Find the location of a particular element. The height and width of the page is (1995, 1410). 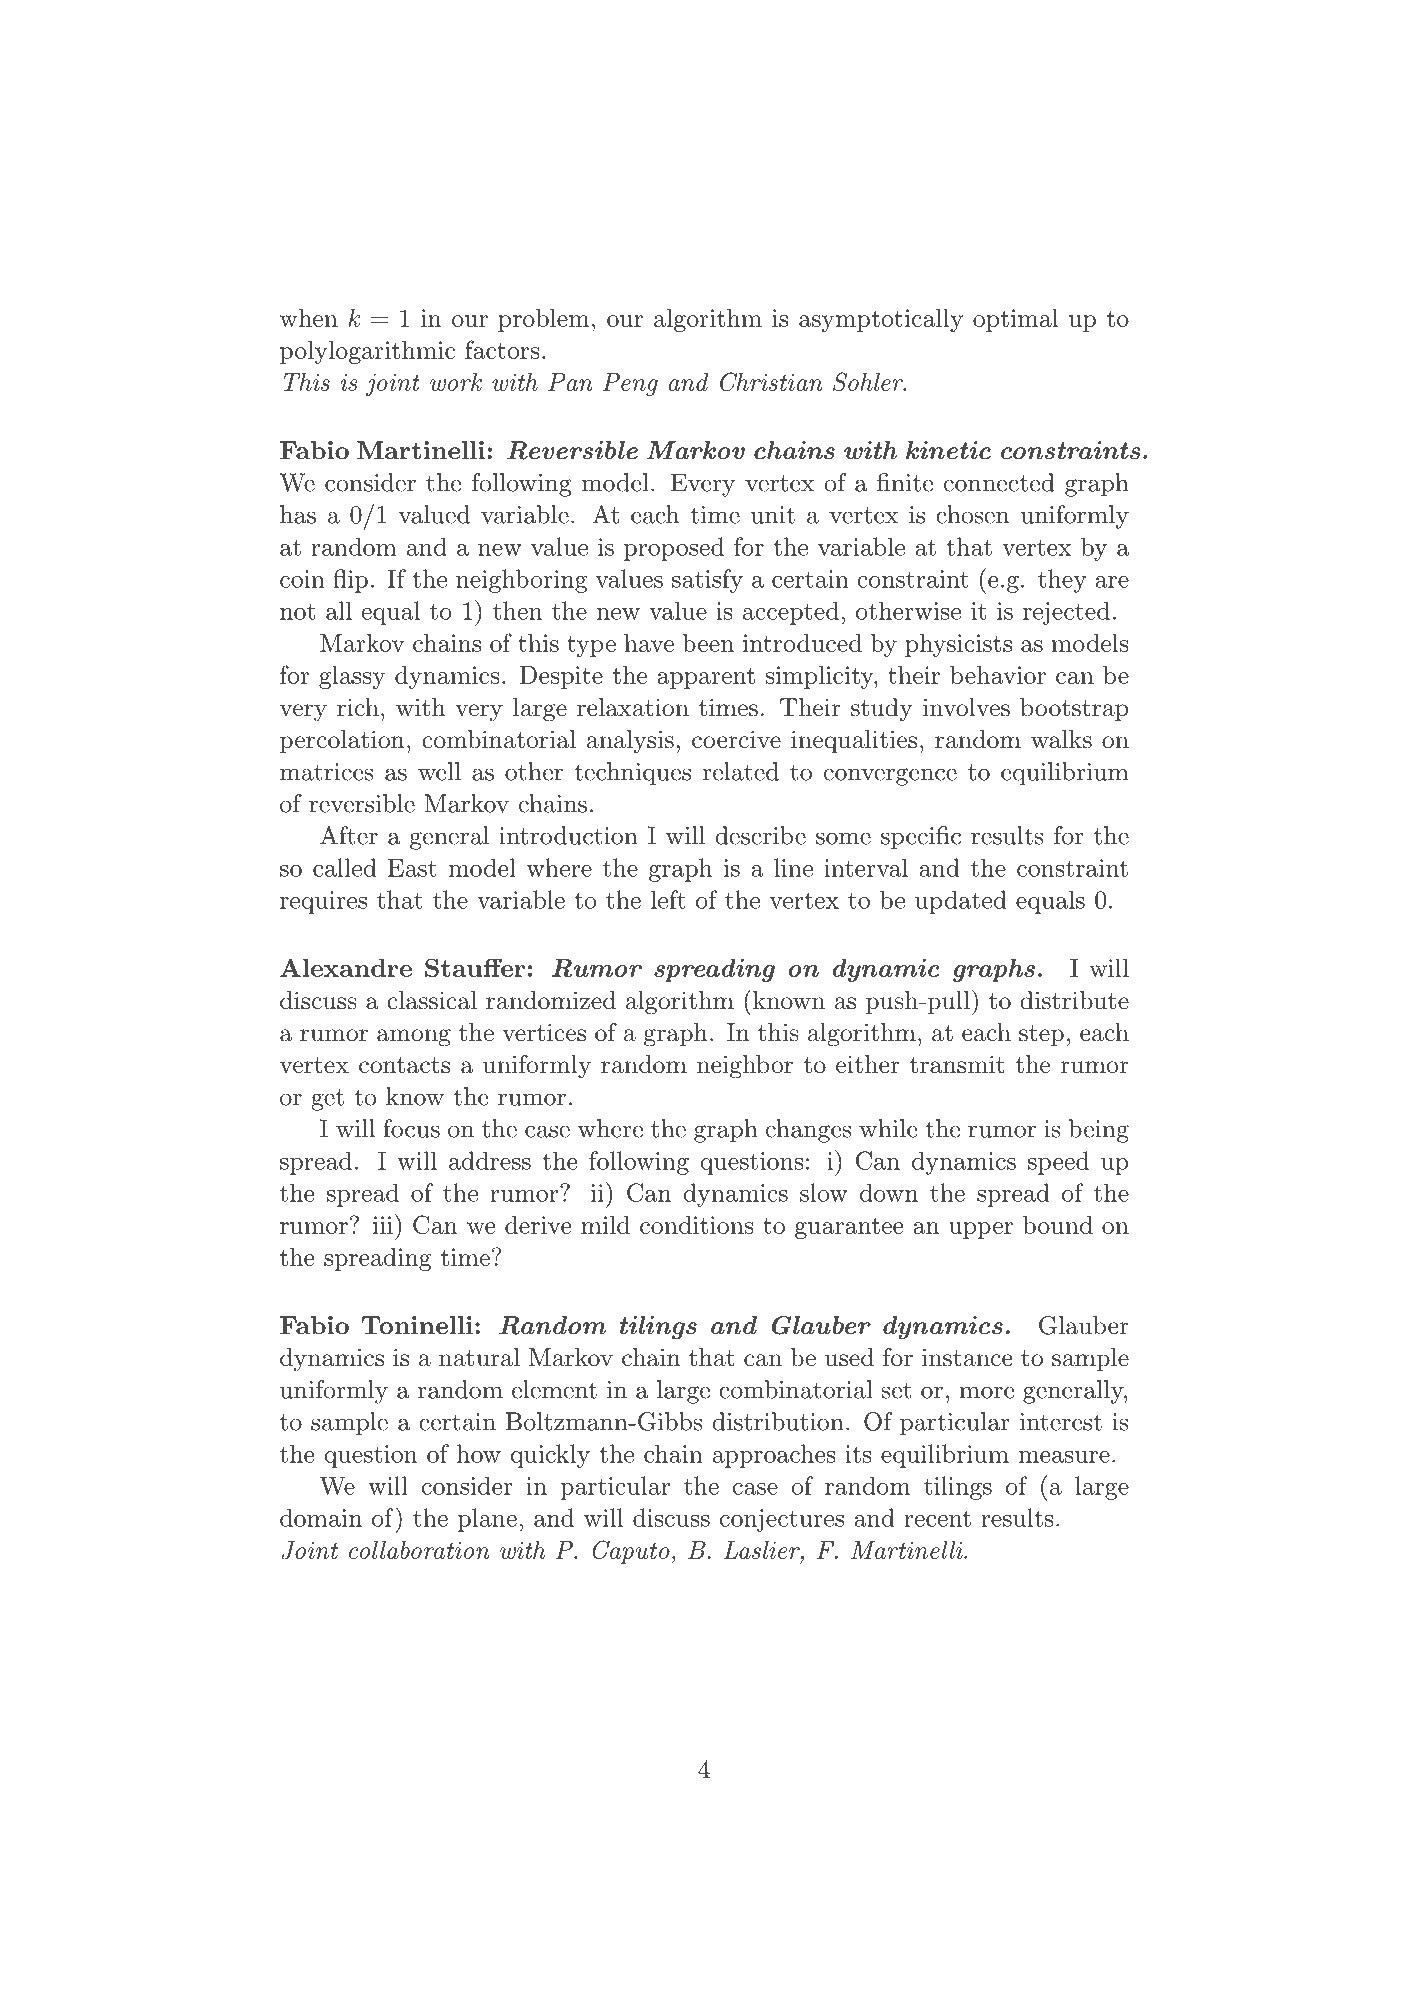

Peng is located at coordinates (630, 384).
